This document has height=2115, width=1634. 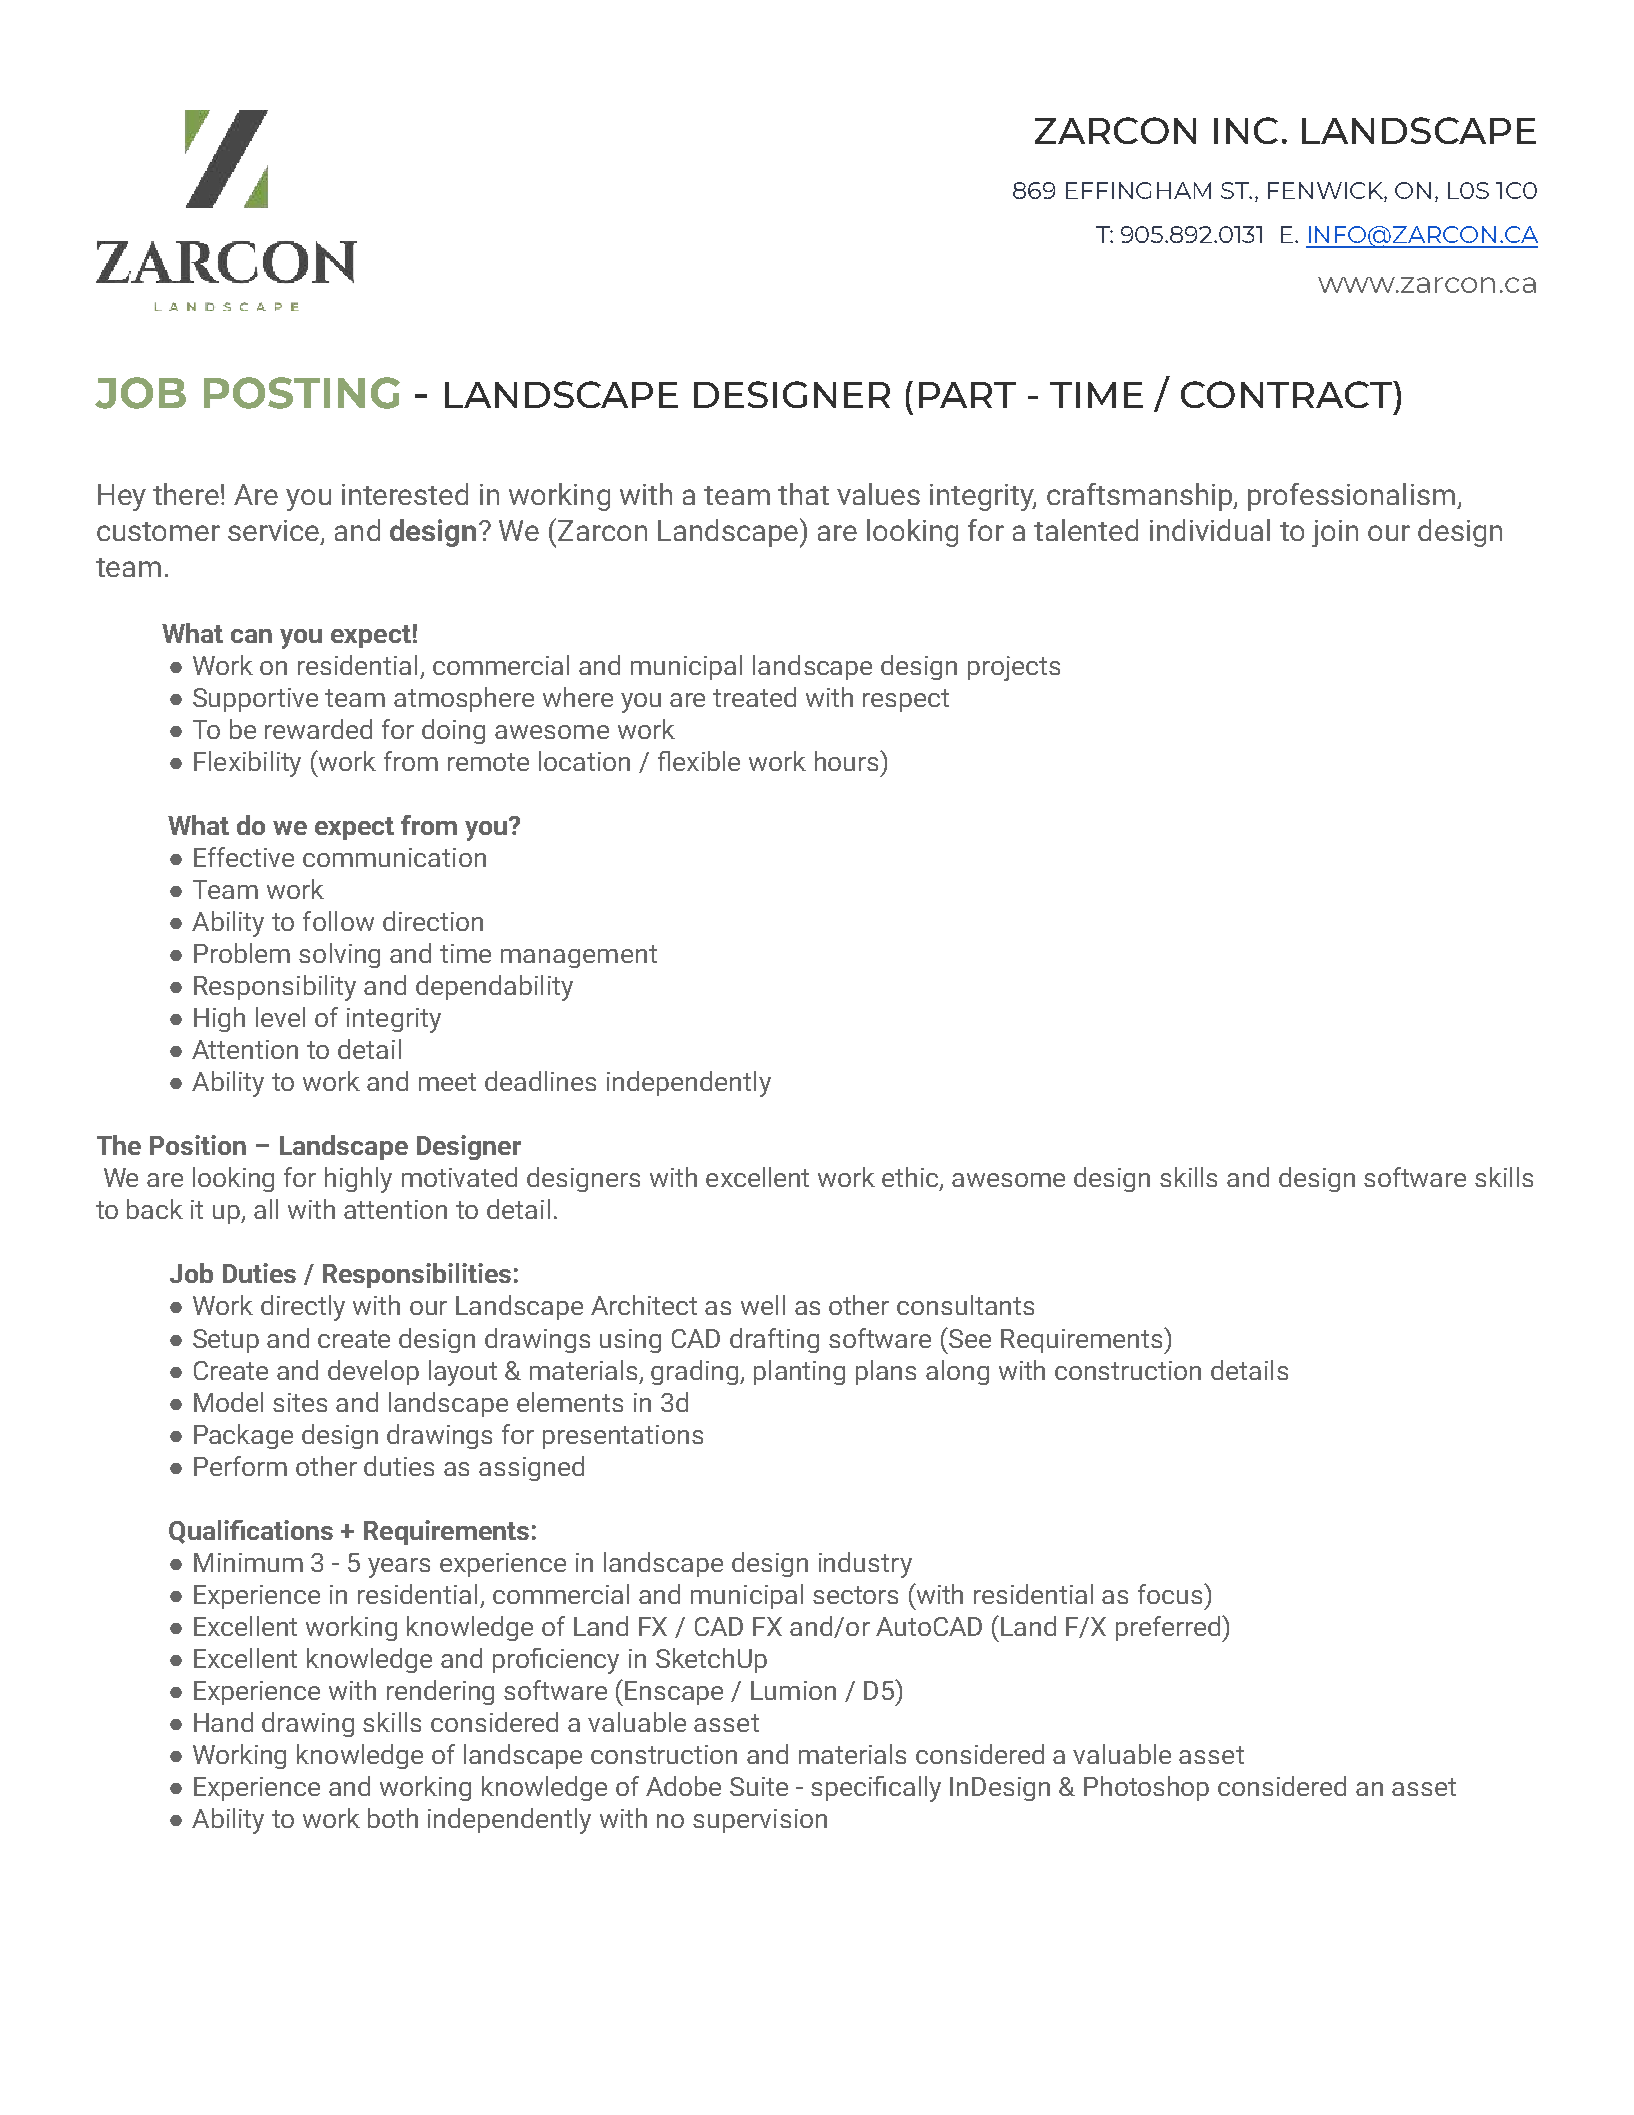 I want to click on Hand, so click(x=223, y=1722).
